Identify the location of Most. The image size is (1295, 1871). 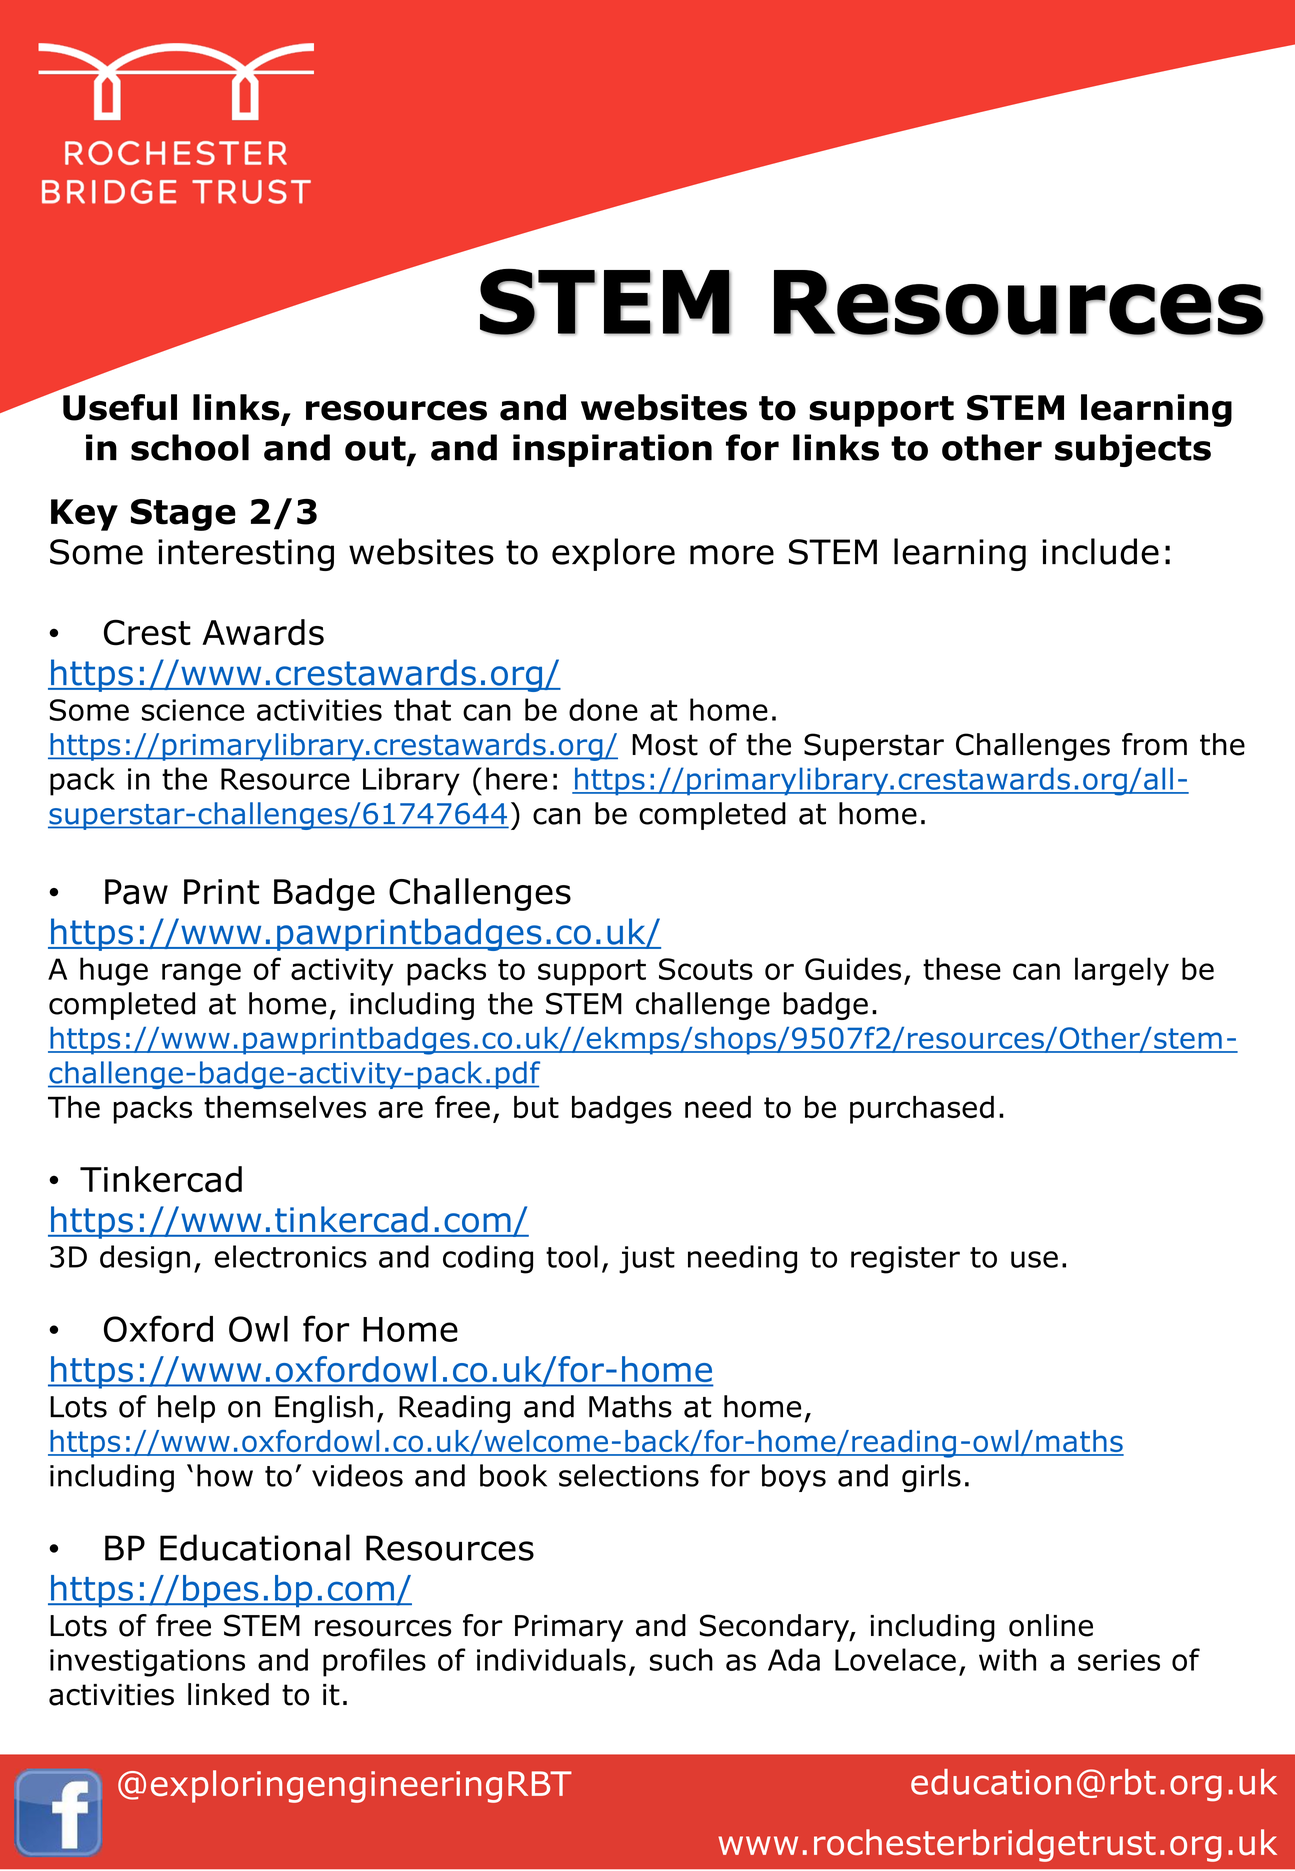
(665, 745).
